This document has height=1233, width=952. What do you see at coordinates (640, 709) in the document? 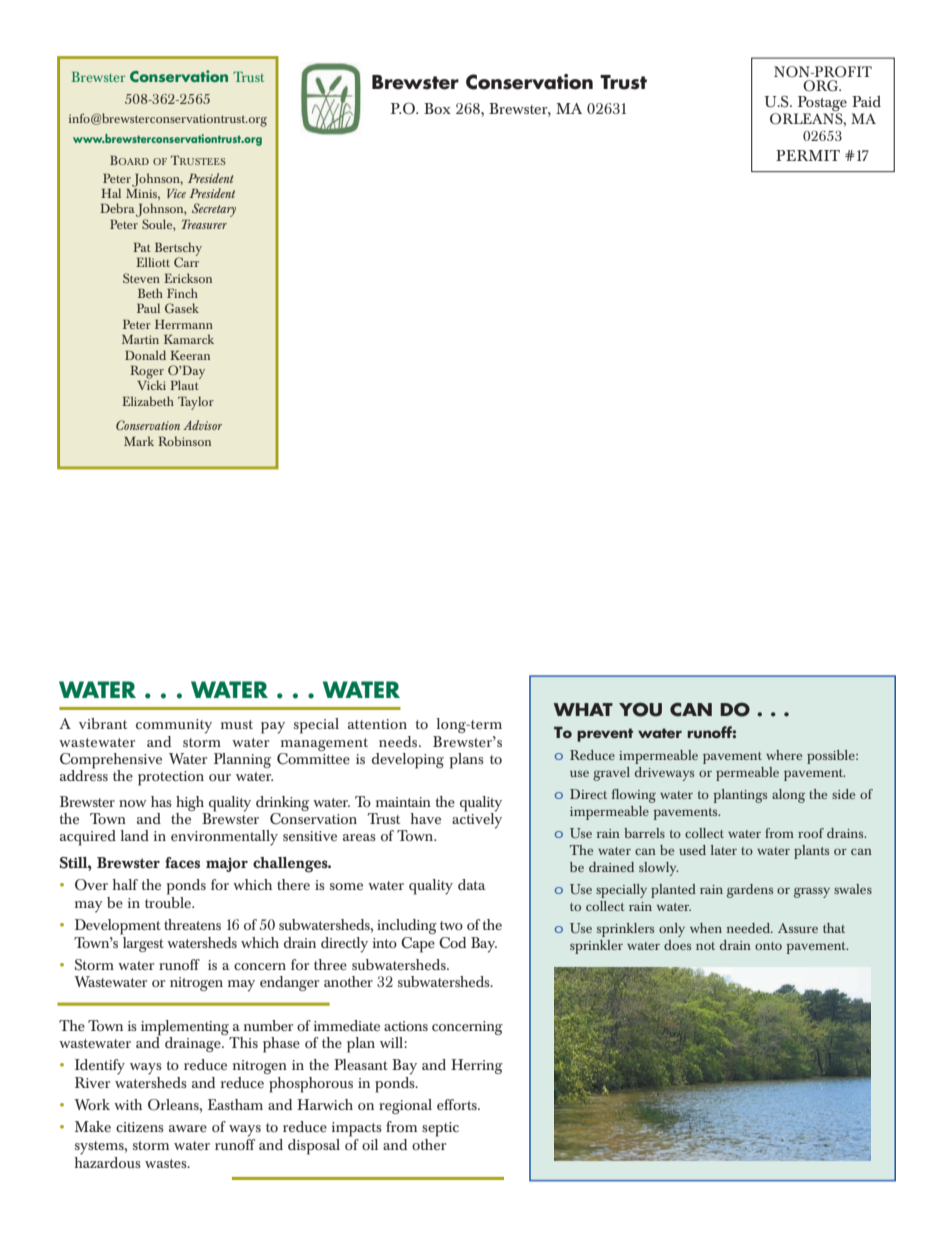
I see `YOU` at bounding box center [640, 709].
